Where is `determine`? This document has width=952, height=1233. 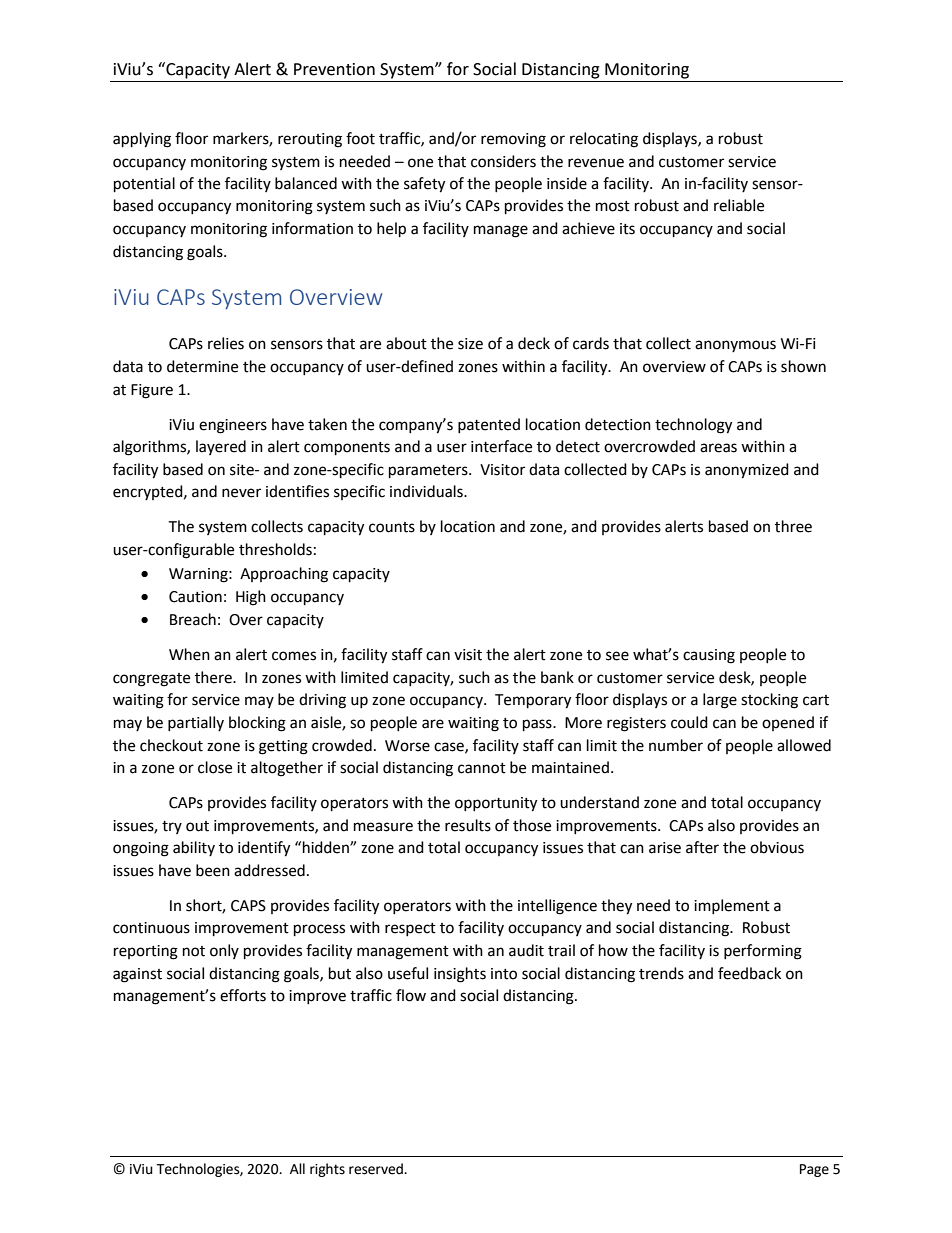
determine is located at coordinates (202, 366).
